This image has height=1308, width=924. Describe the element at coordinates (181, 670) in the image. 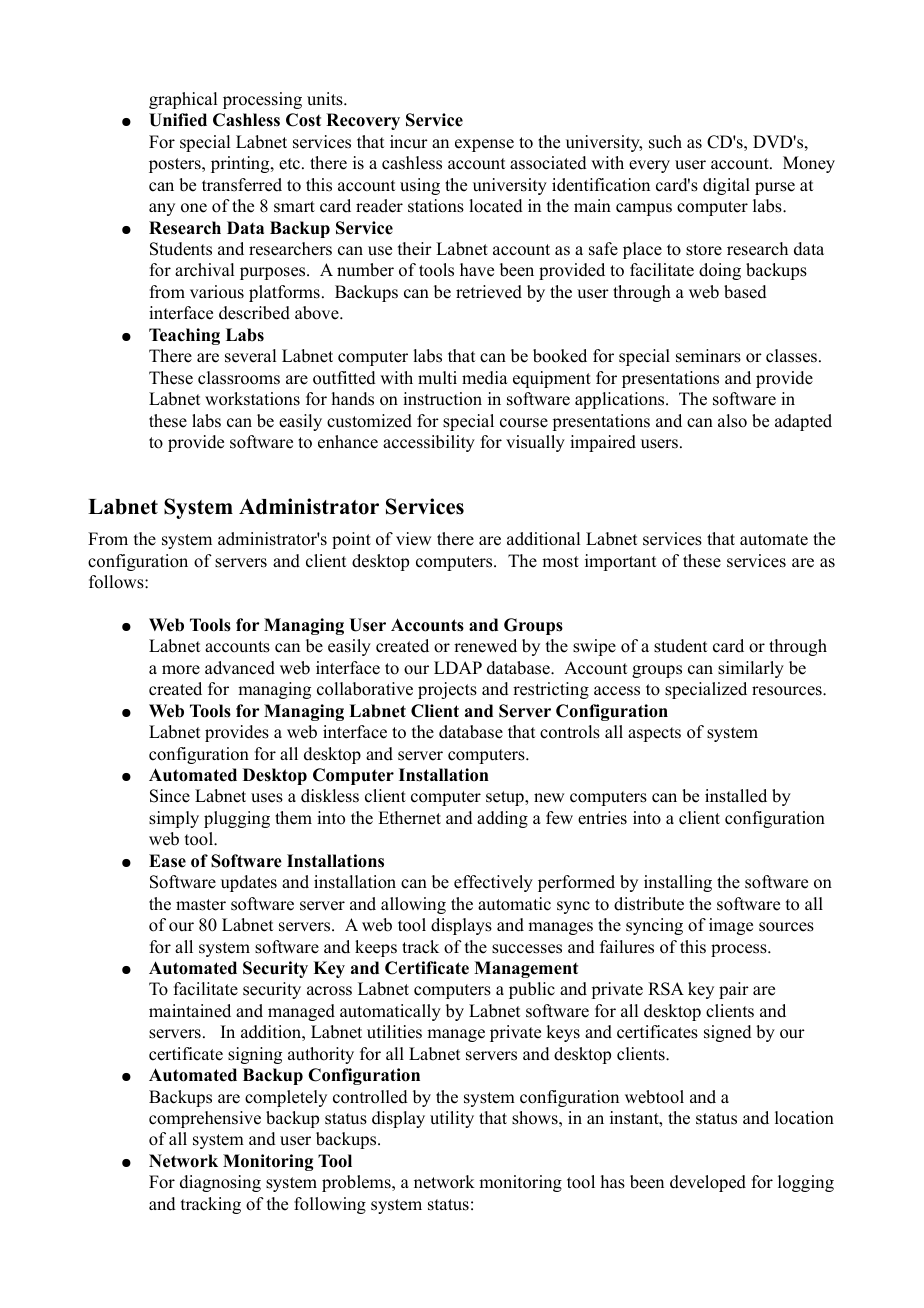

I see `more` at that location.
